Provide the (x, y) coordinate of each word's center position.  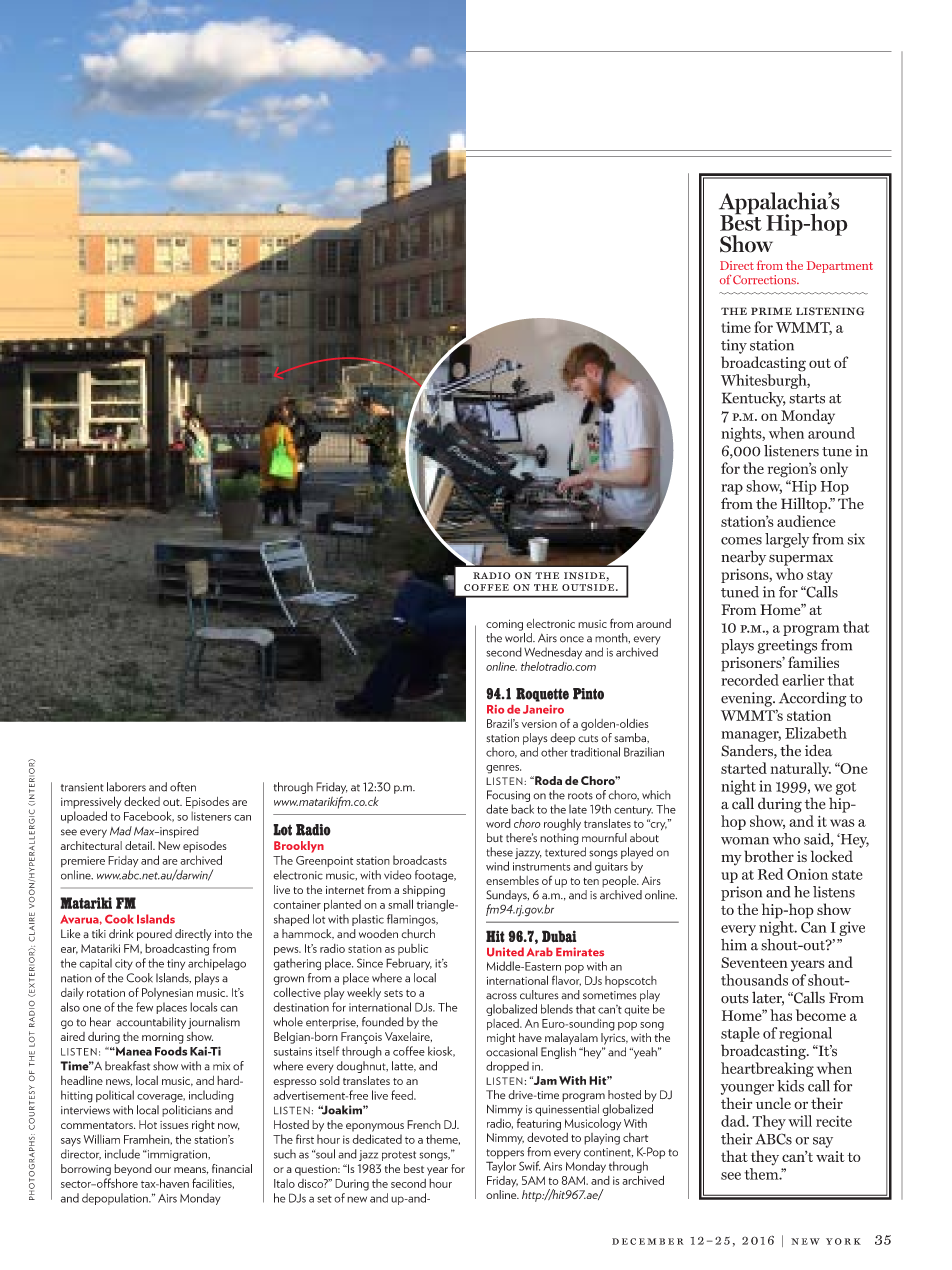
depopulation (116, 1199)
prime (771, 311)
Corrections (765, 279)
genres (503, 769)
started (744, 768)
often (183, 787)
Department (840, 267)
